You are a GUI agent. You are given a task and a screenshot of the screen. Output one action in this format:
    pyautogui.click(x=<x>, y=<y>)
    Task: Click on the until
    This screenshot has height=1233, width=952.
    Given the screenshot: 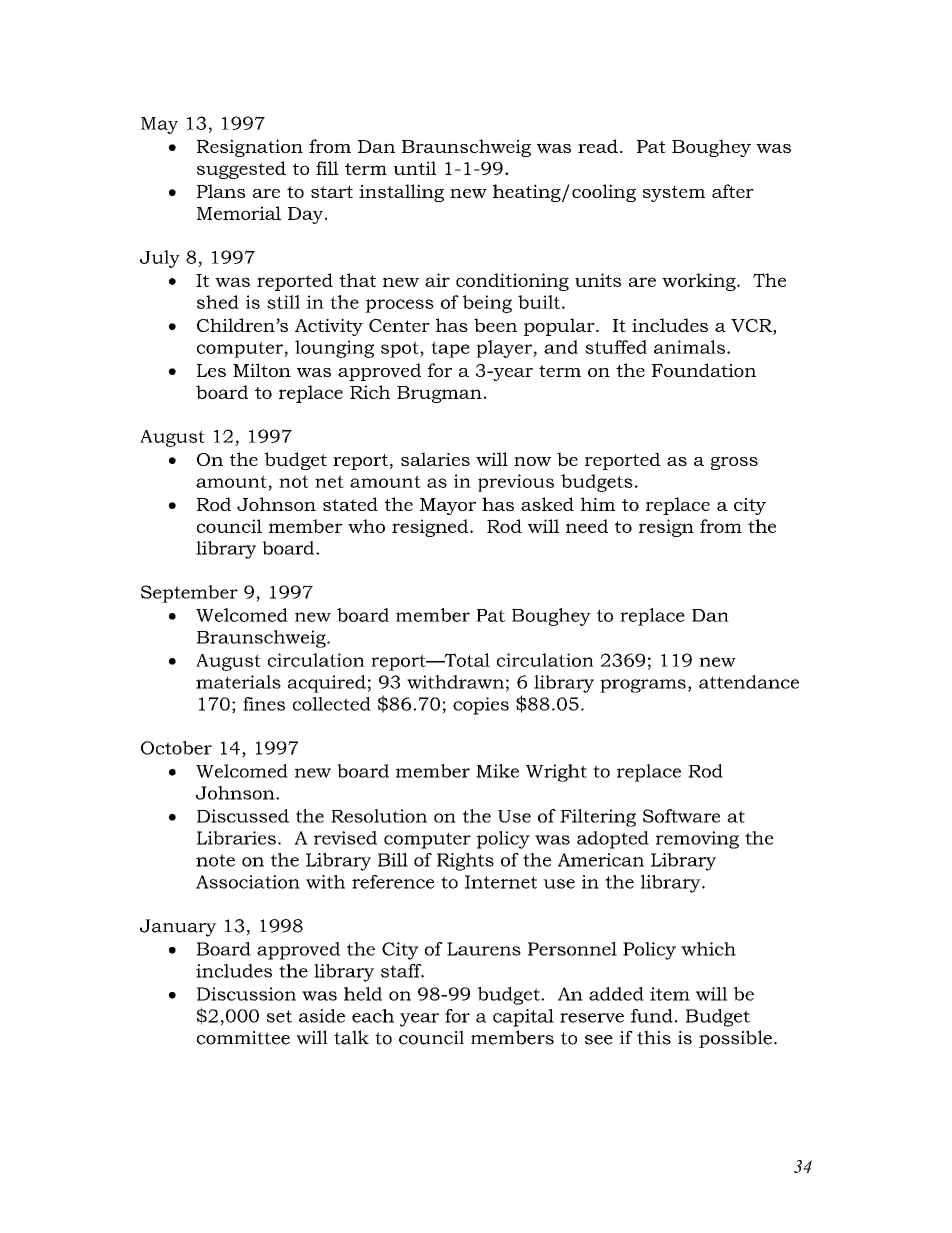 What is the action you would take?
    pyautogui.click(x=414, y=168)
